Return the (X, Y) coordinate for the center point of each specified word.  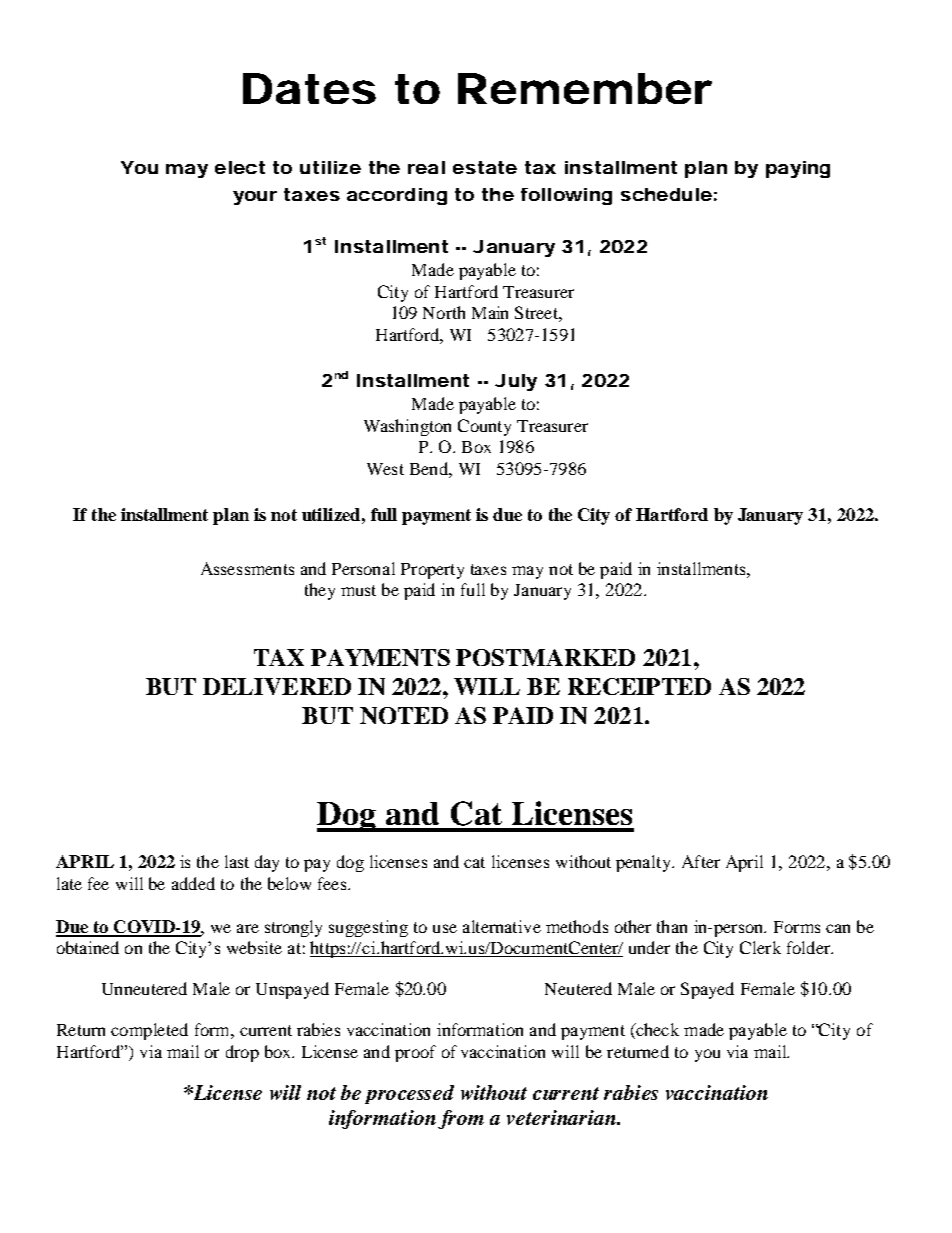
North (444, 312)
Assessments (247, 568)
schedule (666, 194)
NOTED (404, 715)
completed (149, 1031)
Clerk (760, 947)
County (484, 427)
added (193, 883)
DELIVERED (277, 686)
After (701, 861)
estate (485, 167)
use (445, 928)
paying (798, 169)
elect (240, 167)
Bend (430, 468)
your (255, 198)
